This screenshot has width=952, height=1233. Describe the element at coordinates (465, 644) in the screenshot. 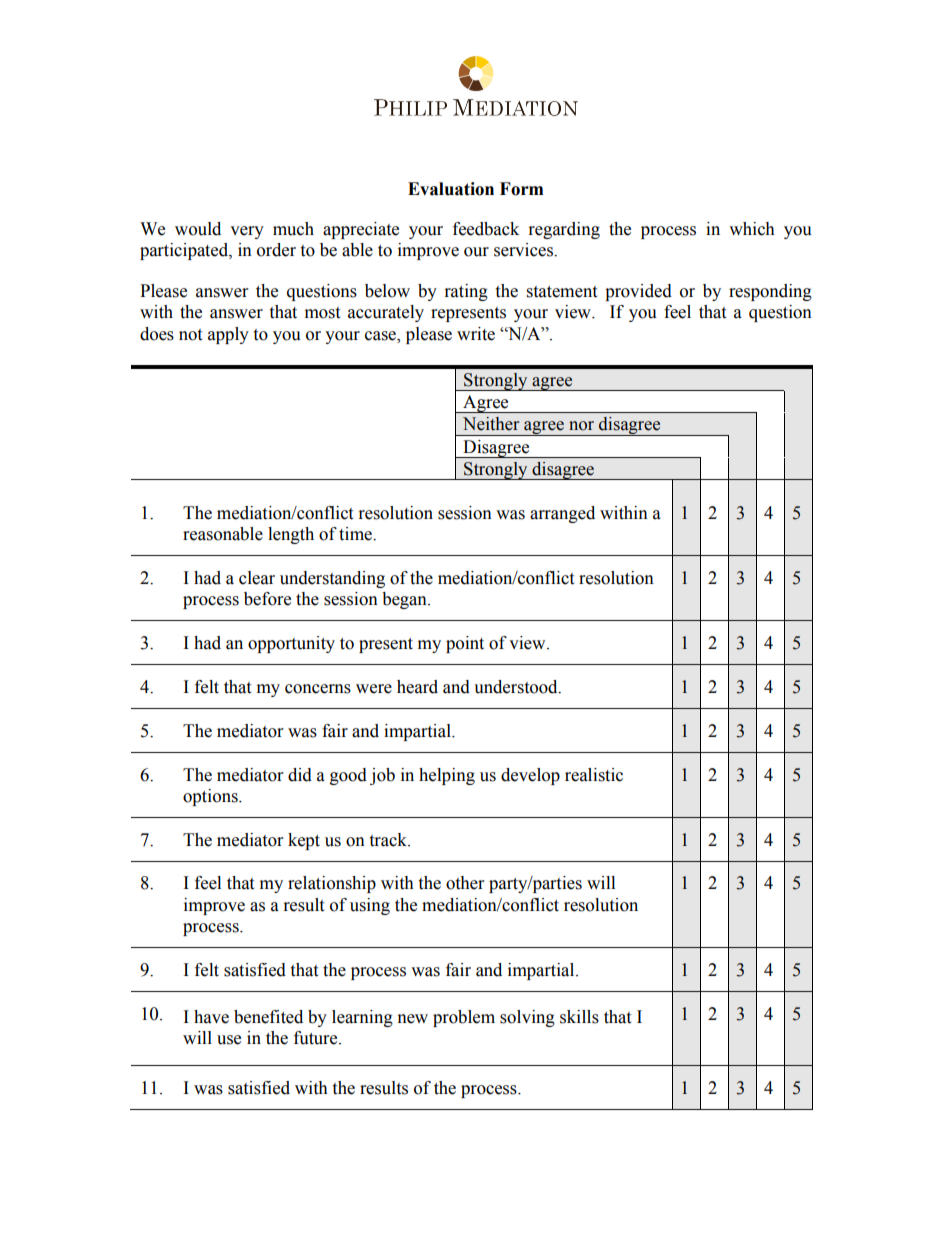

I see `point` at that location.
